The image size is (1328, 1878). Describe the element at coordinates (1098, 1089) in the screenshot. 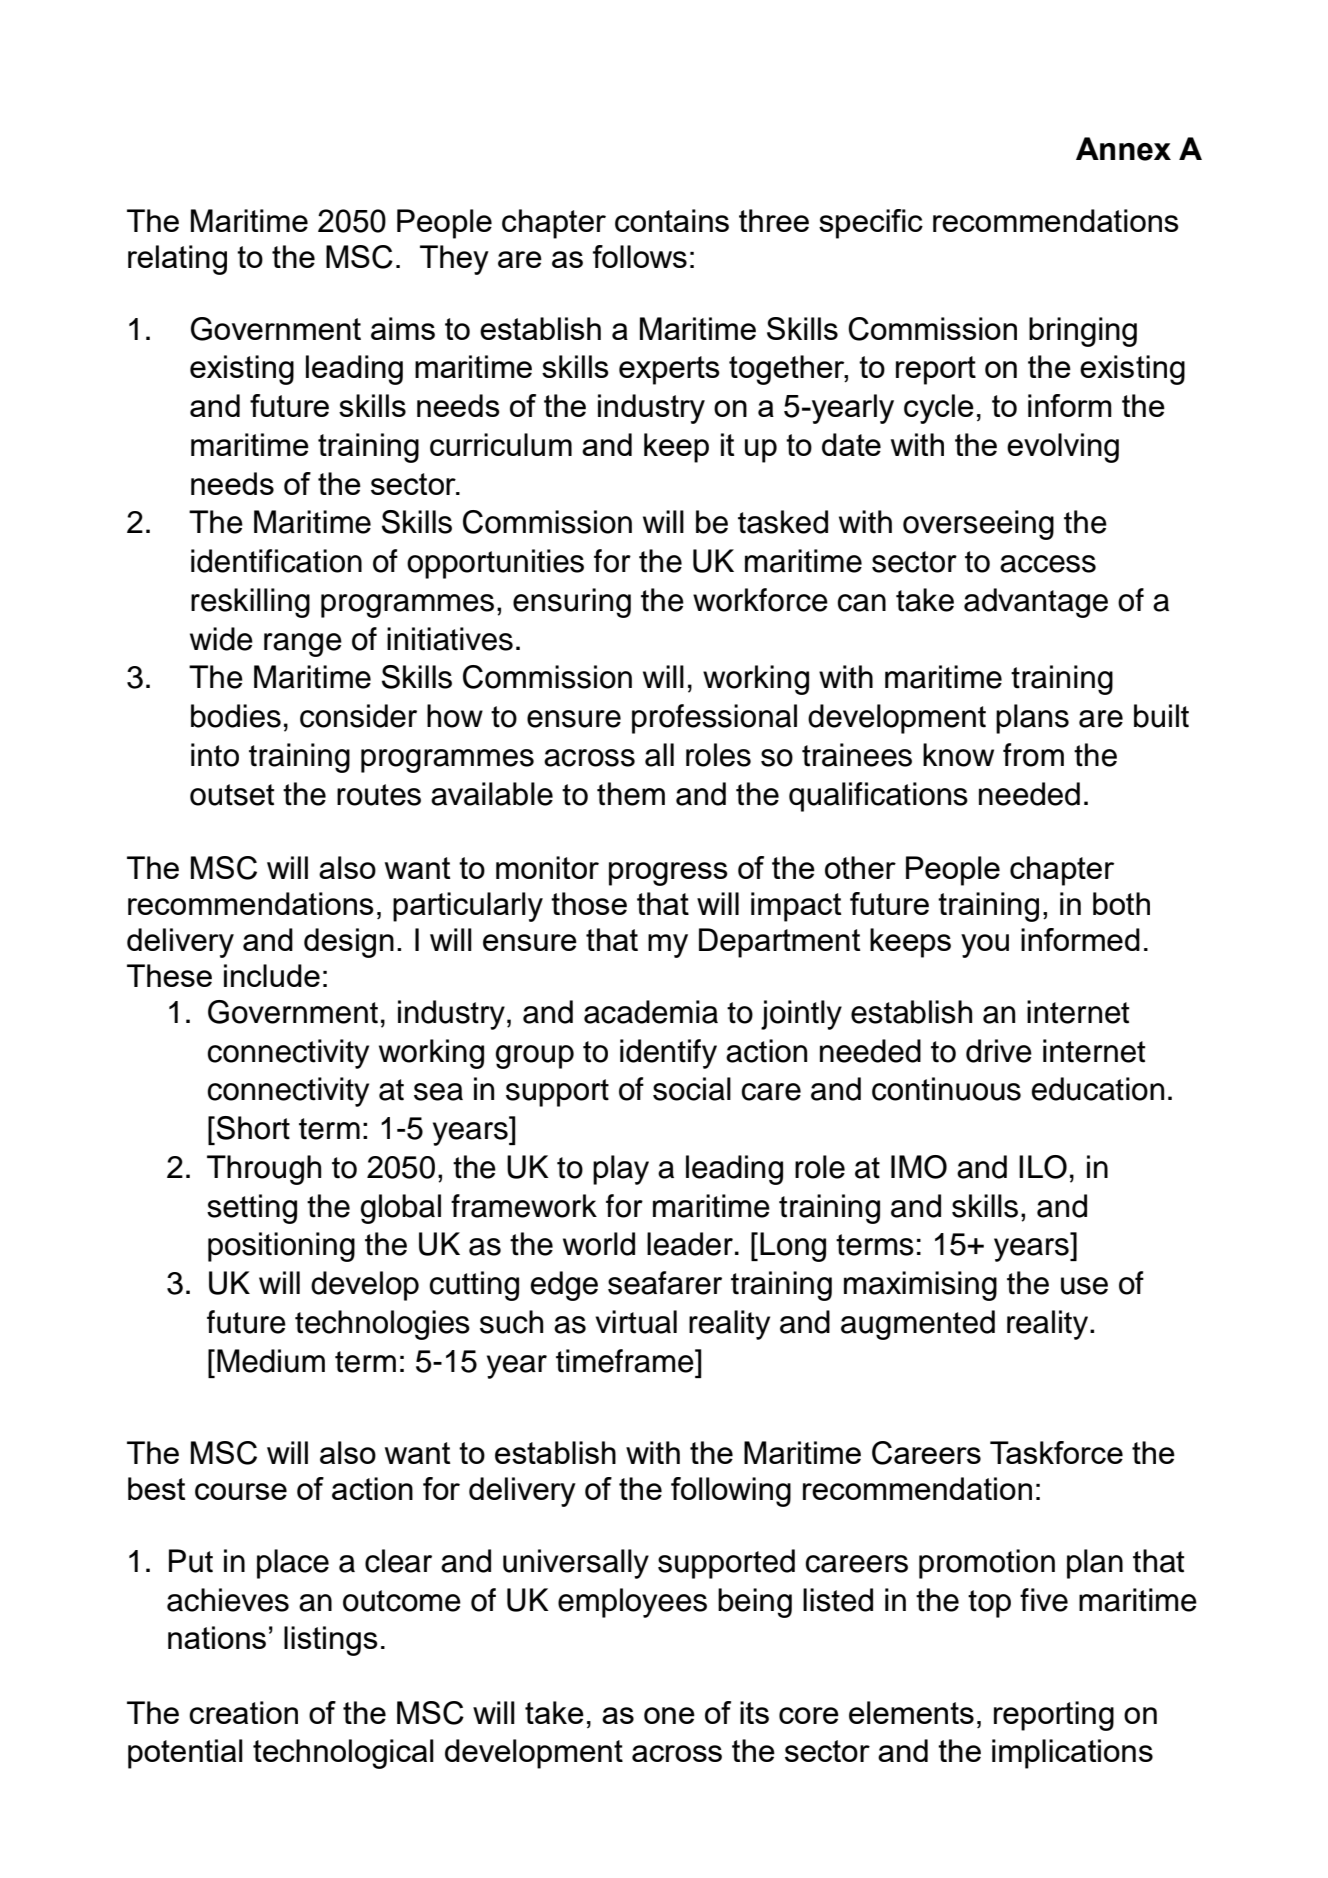

I see `education` at that location.
